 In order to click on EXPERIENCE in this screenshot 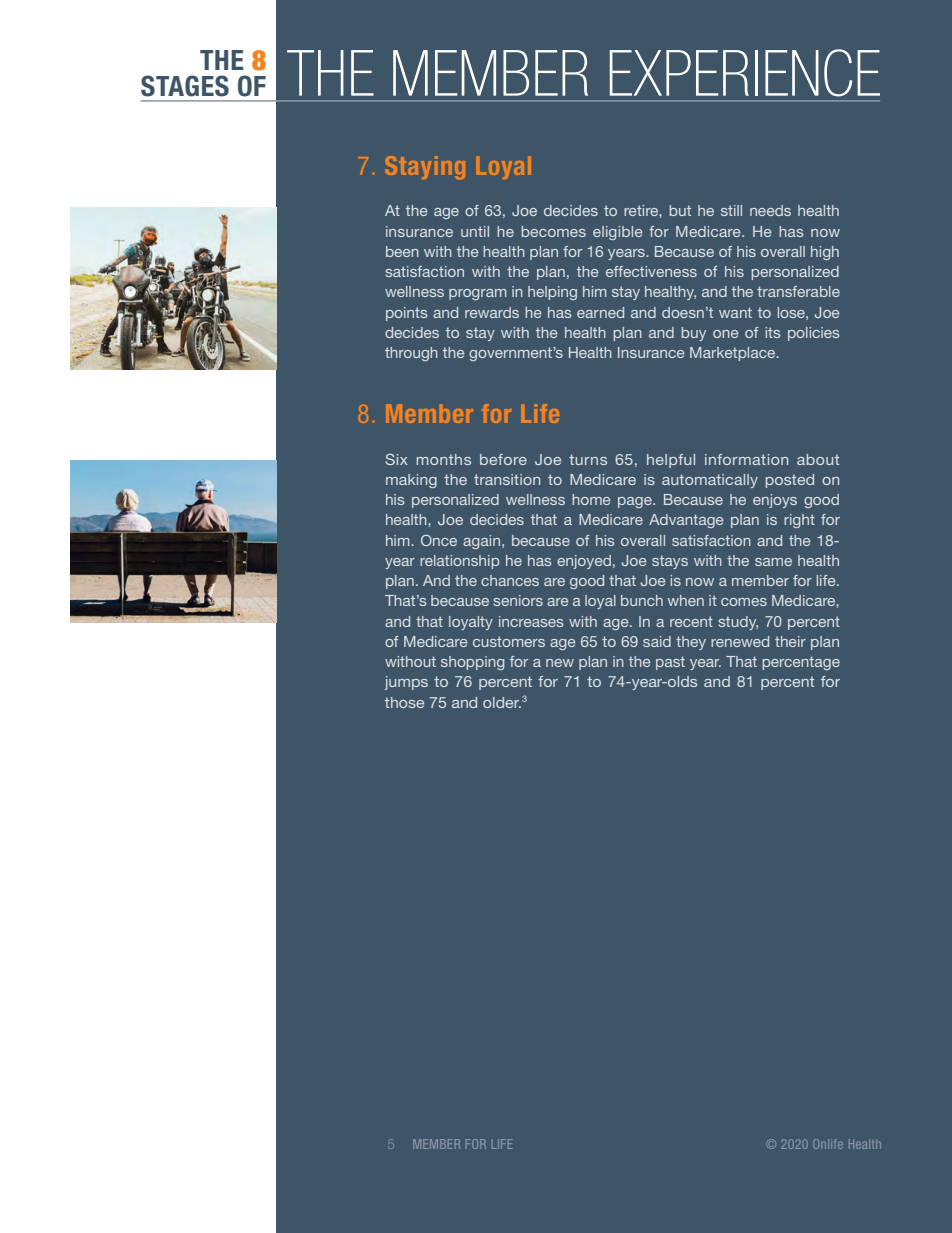, I will do `click(745, 73)`.
